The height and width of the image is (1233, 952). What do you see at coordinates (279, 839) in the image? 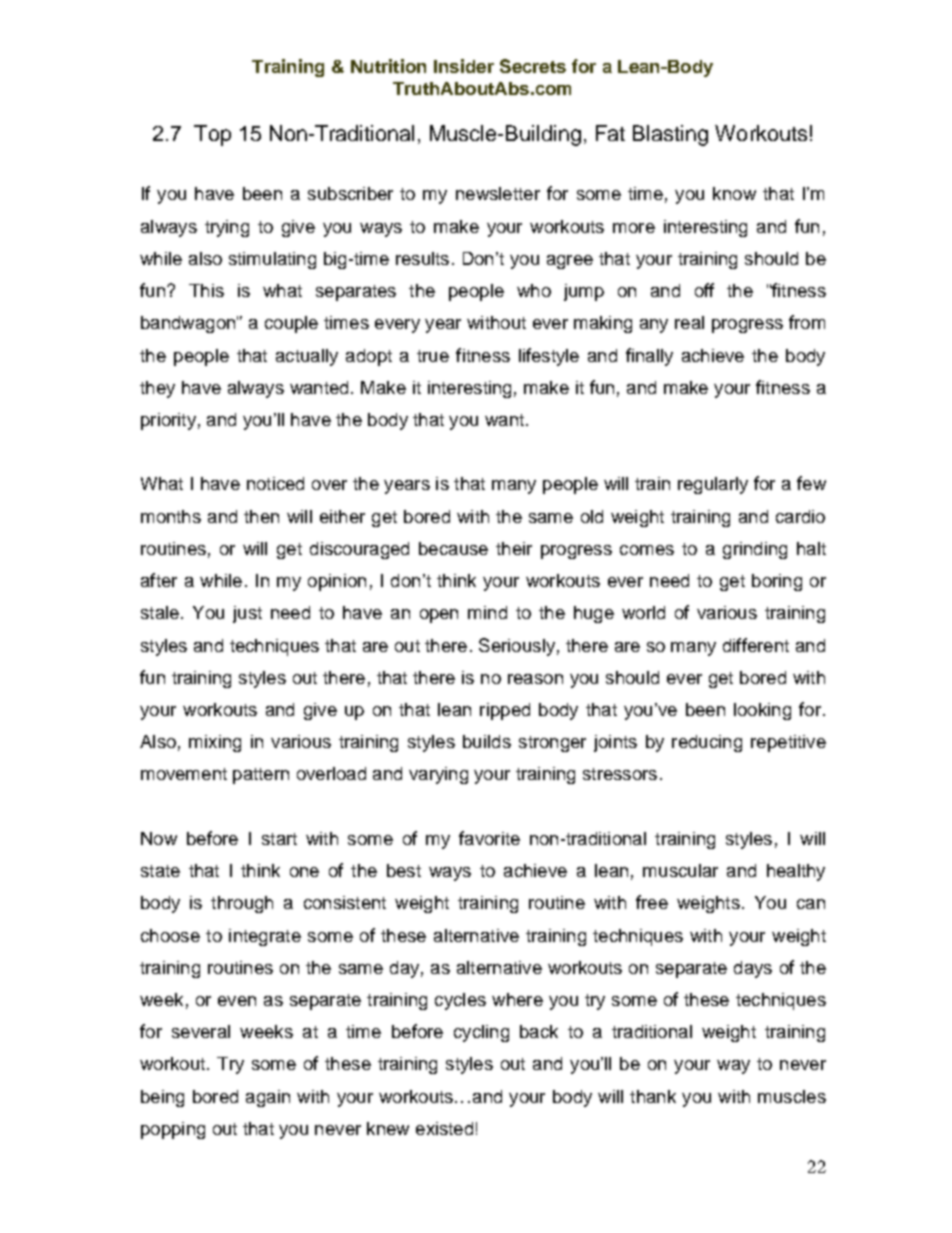
I see `start` at bounding box center [279, 839].
